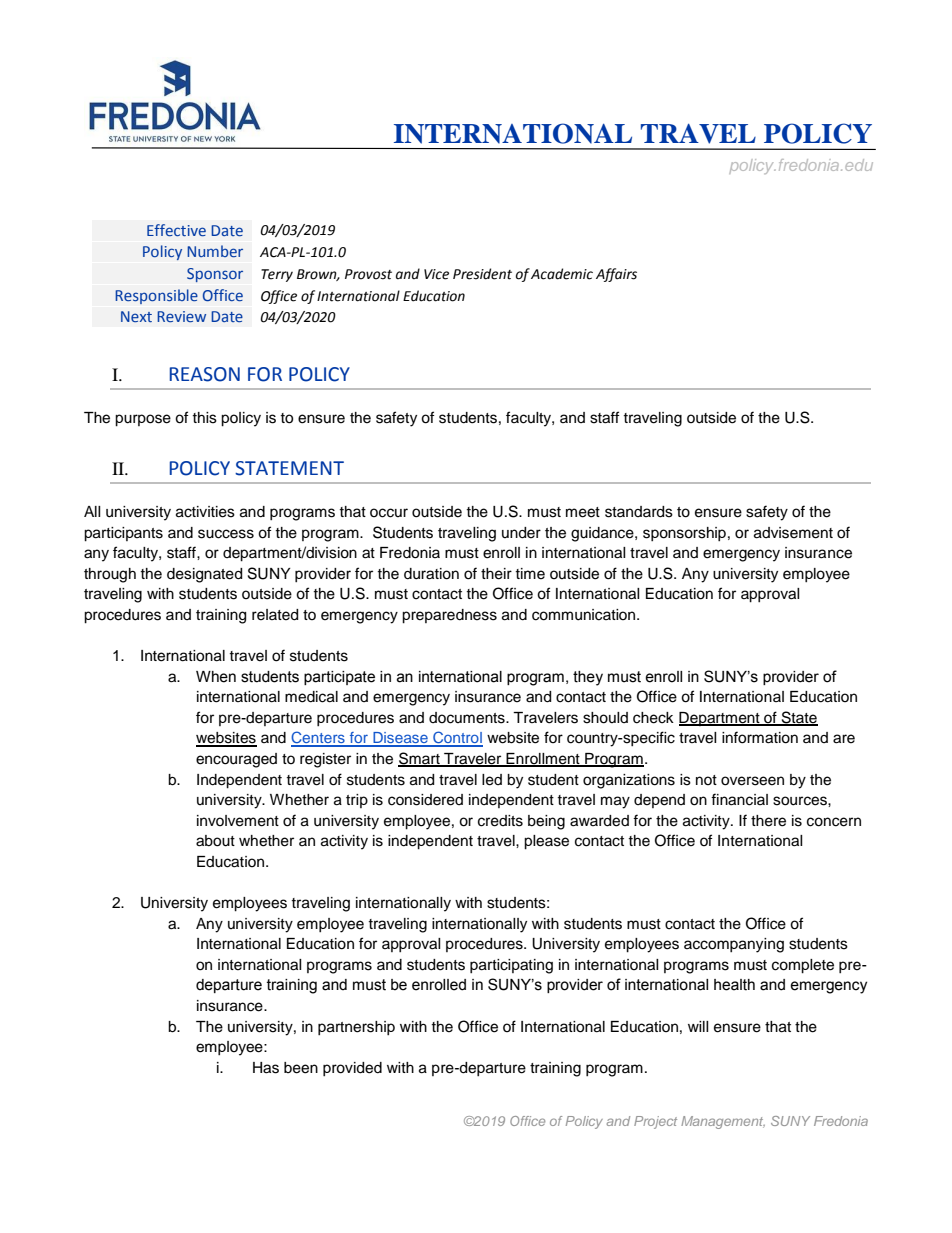 The image size is (952, 1233). Describe the element at coordinates (760, 737) in the document. I see `information` at that location.
